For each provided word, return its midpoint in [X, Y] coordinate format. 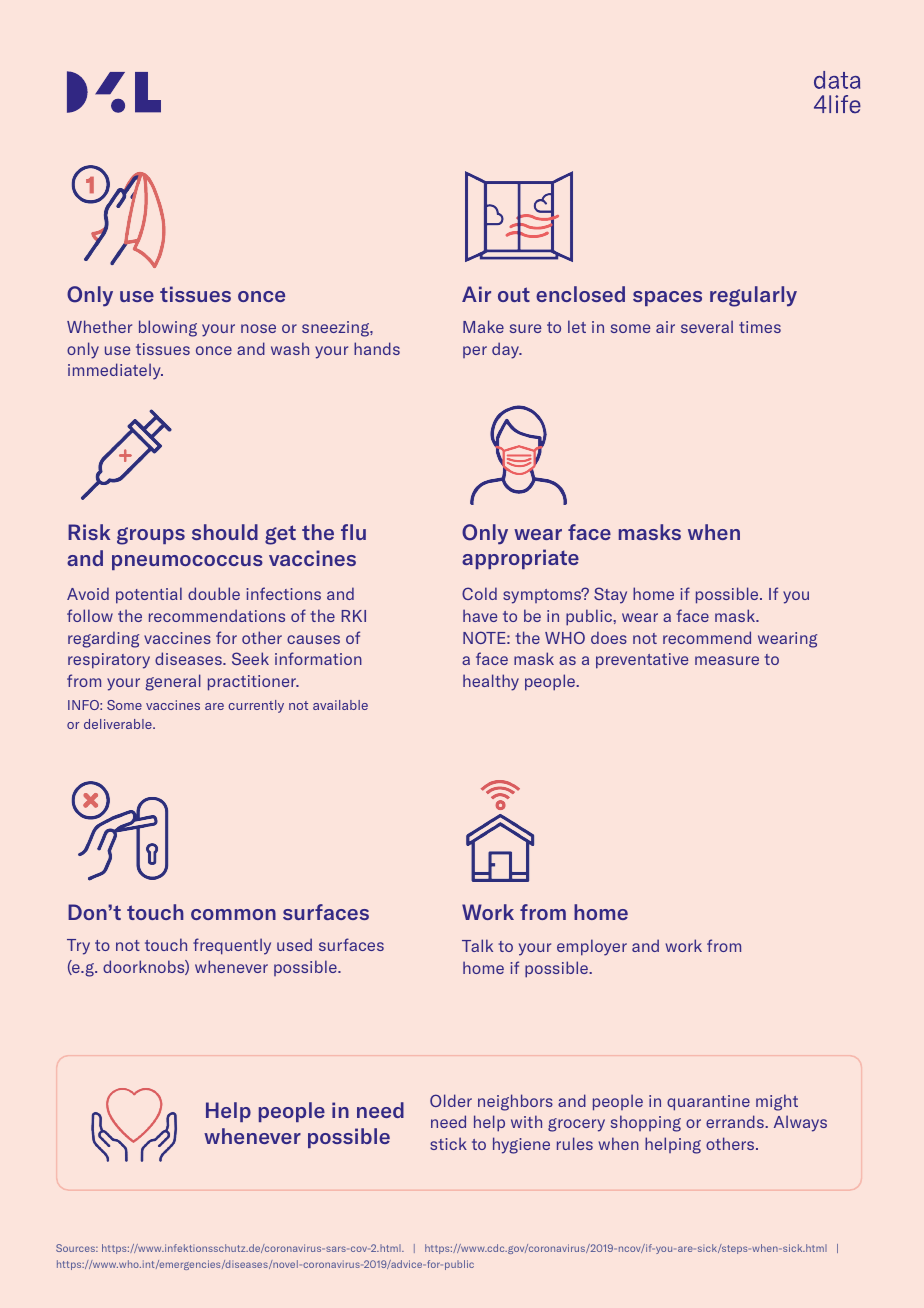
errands [736, 1121]
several [707, 326]
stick [448, 1143]
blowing [168, 328]
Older [451, 1100]
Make [483, 326]
